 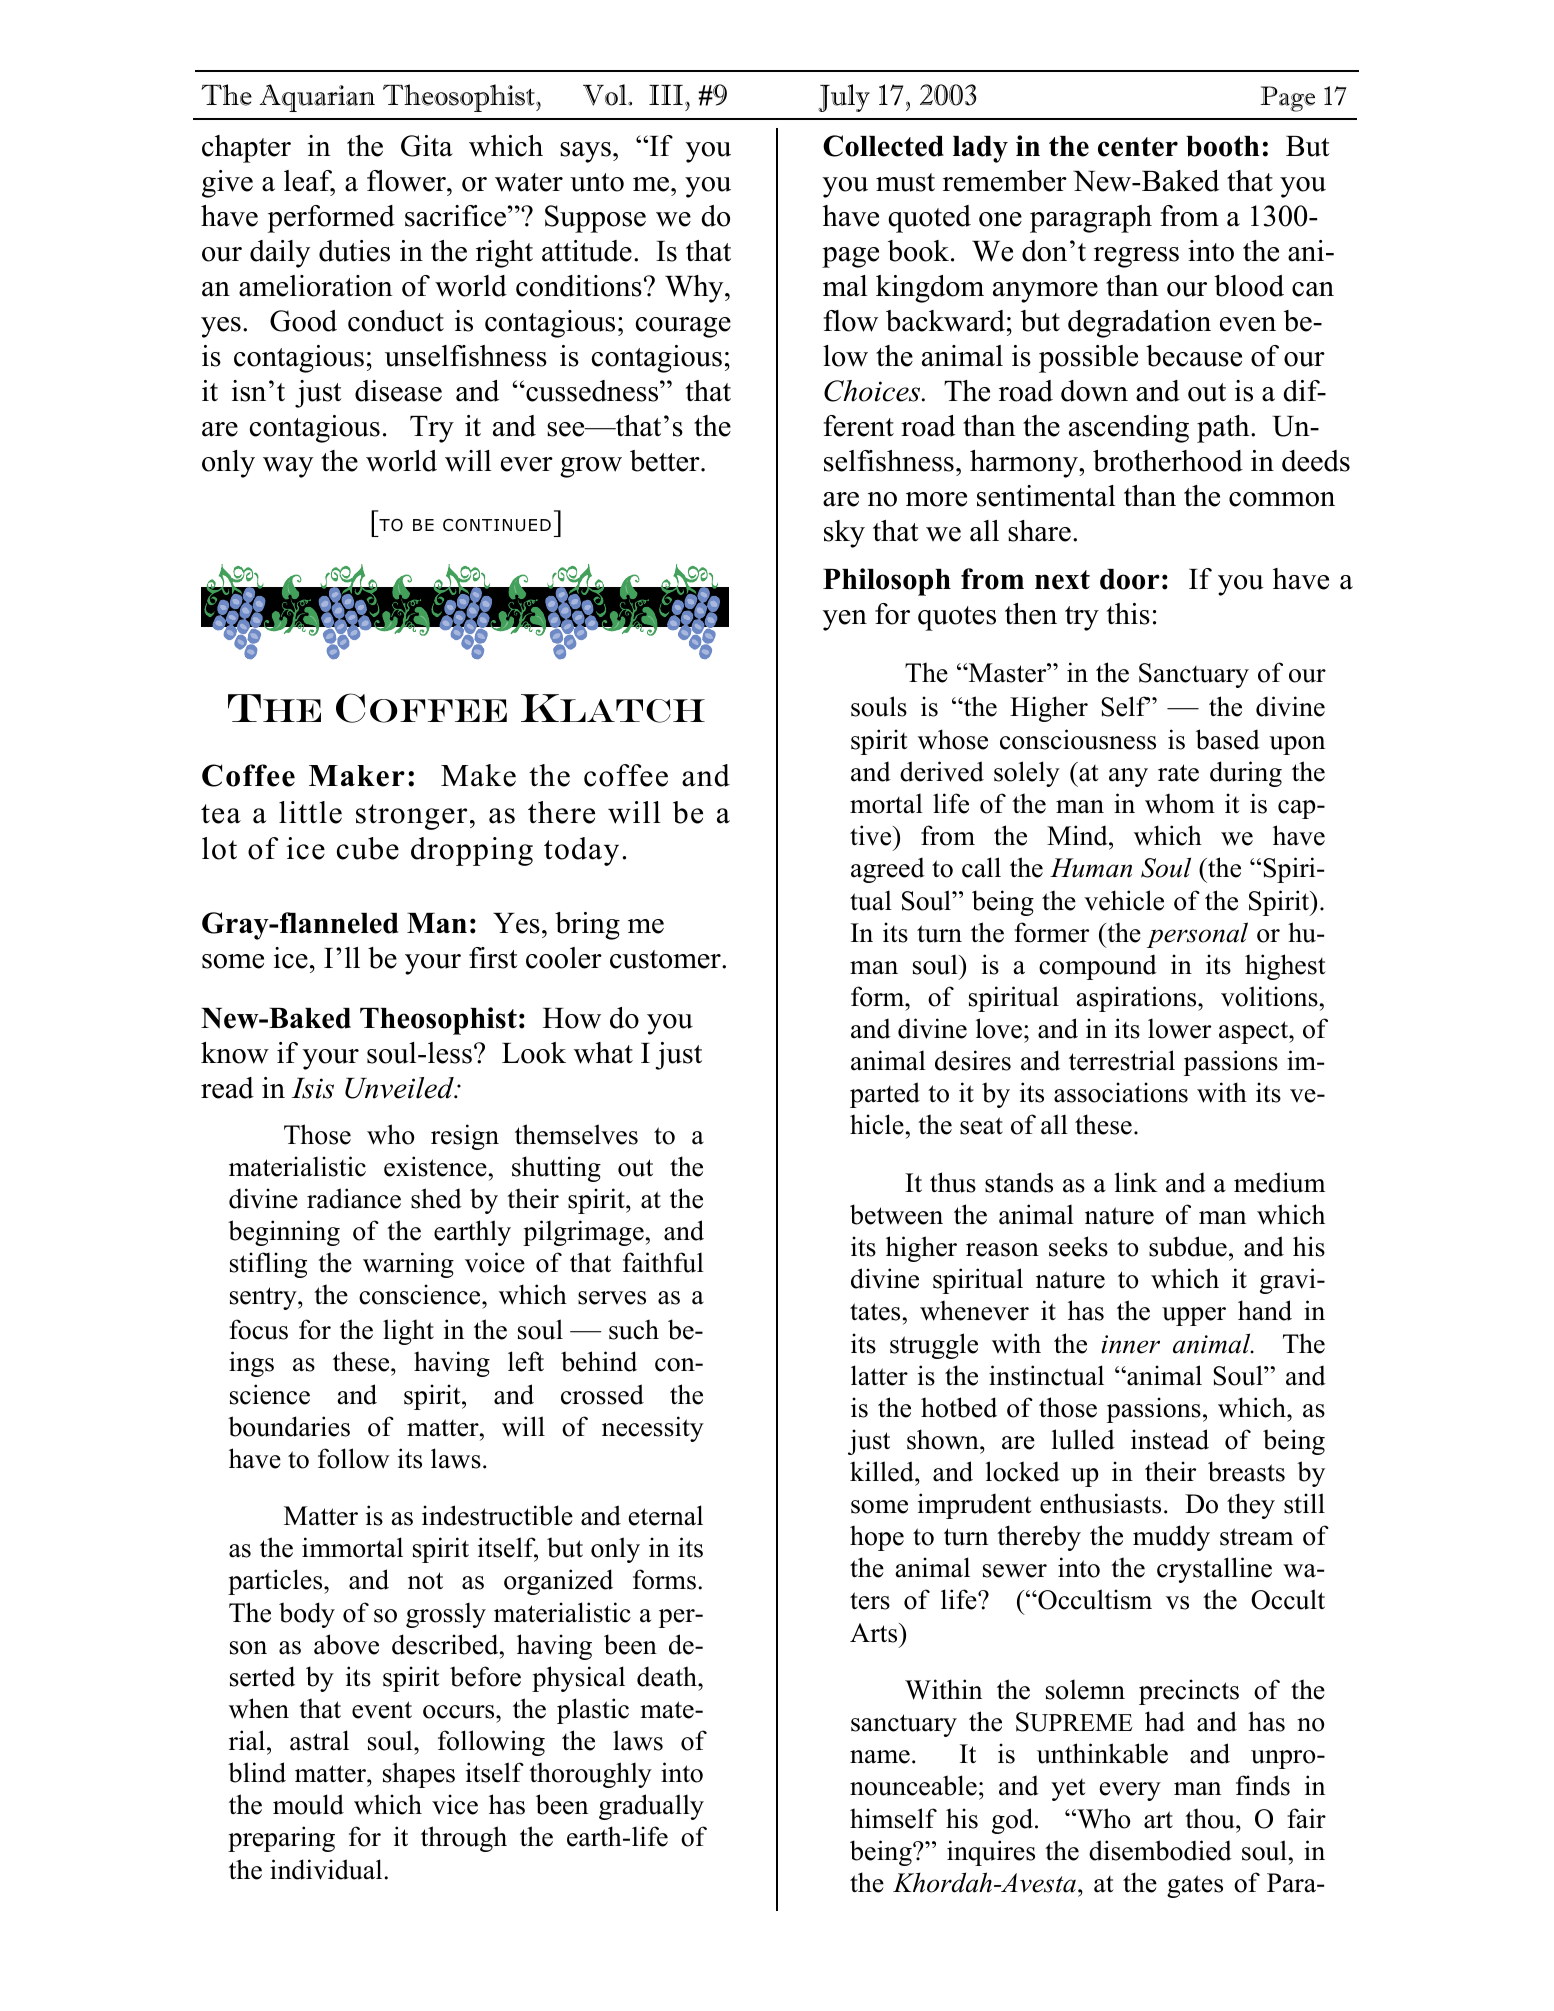 What do you see at coordinates (1222, 146) in the image?
I see `booth` at bounding box center [1222, 146].
